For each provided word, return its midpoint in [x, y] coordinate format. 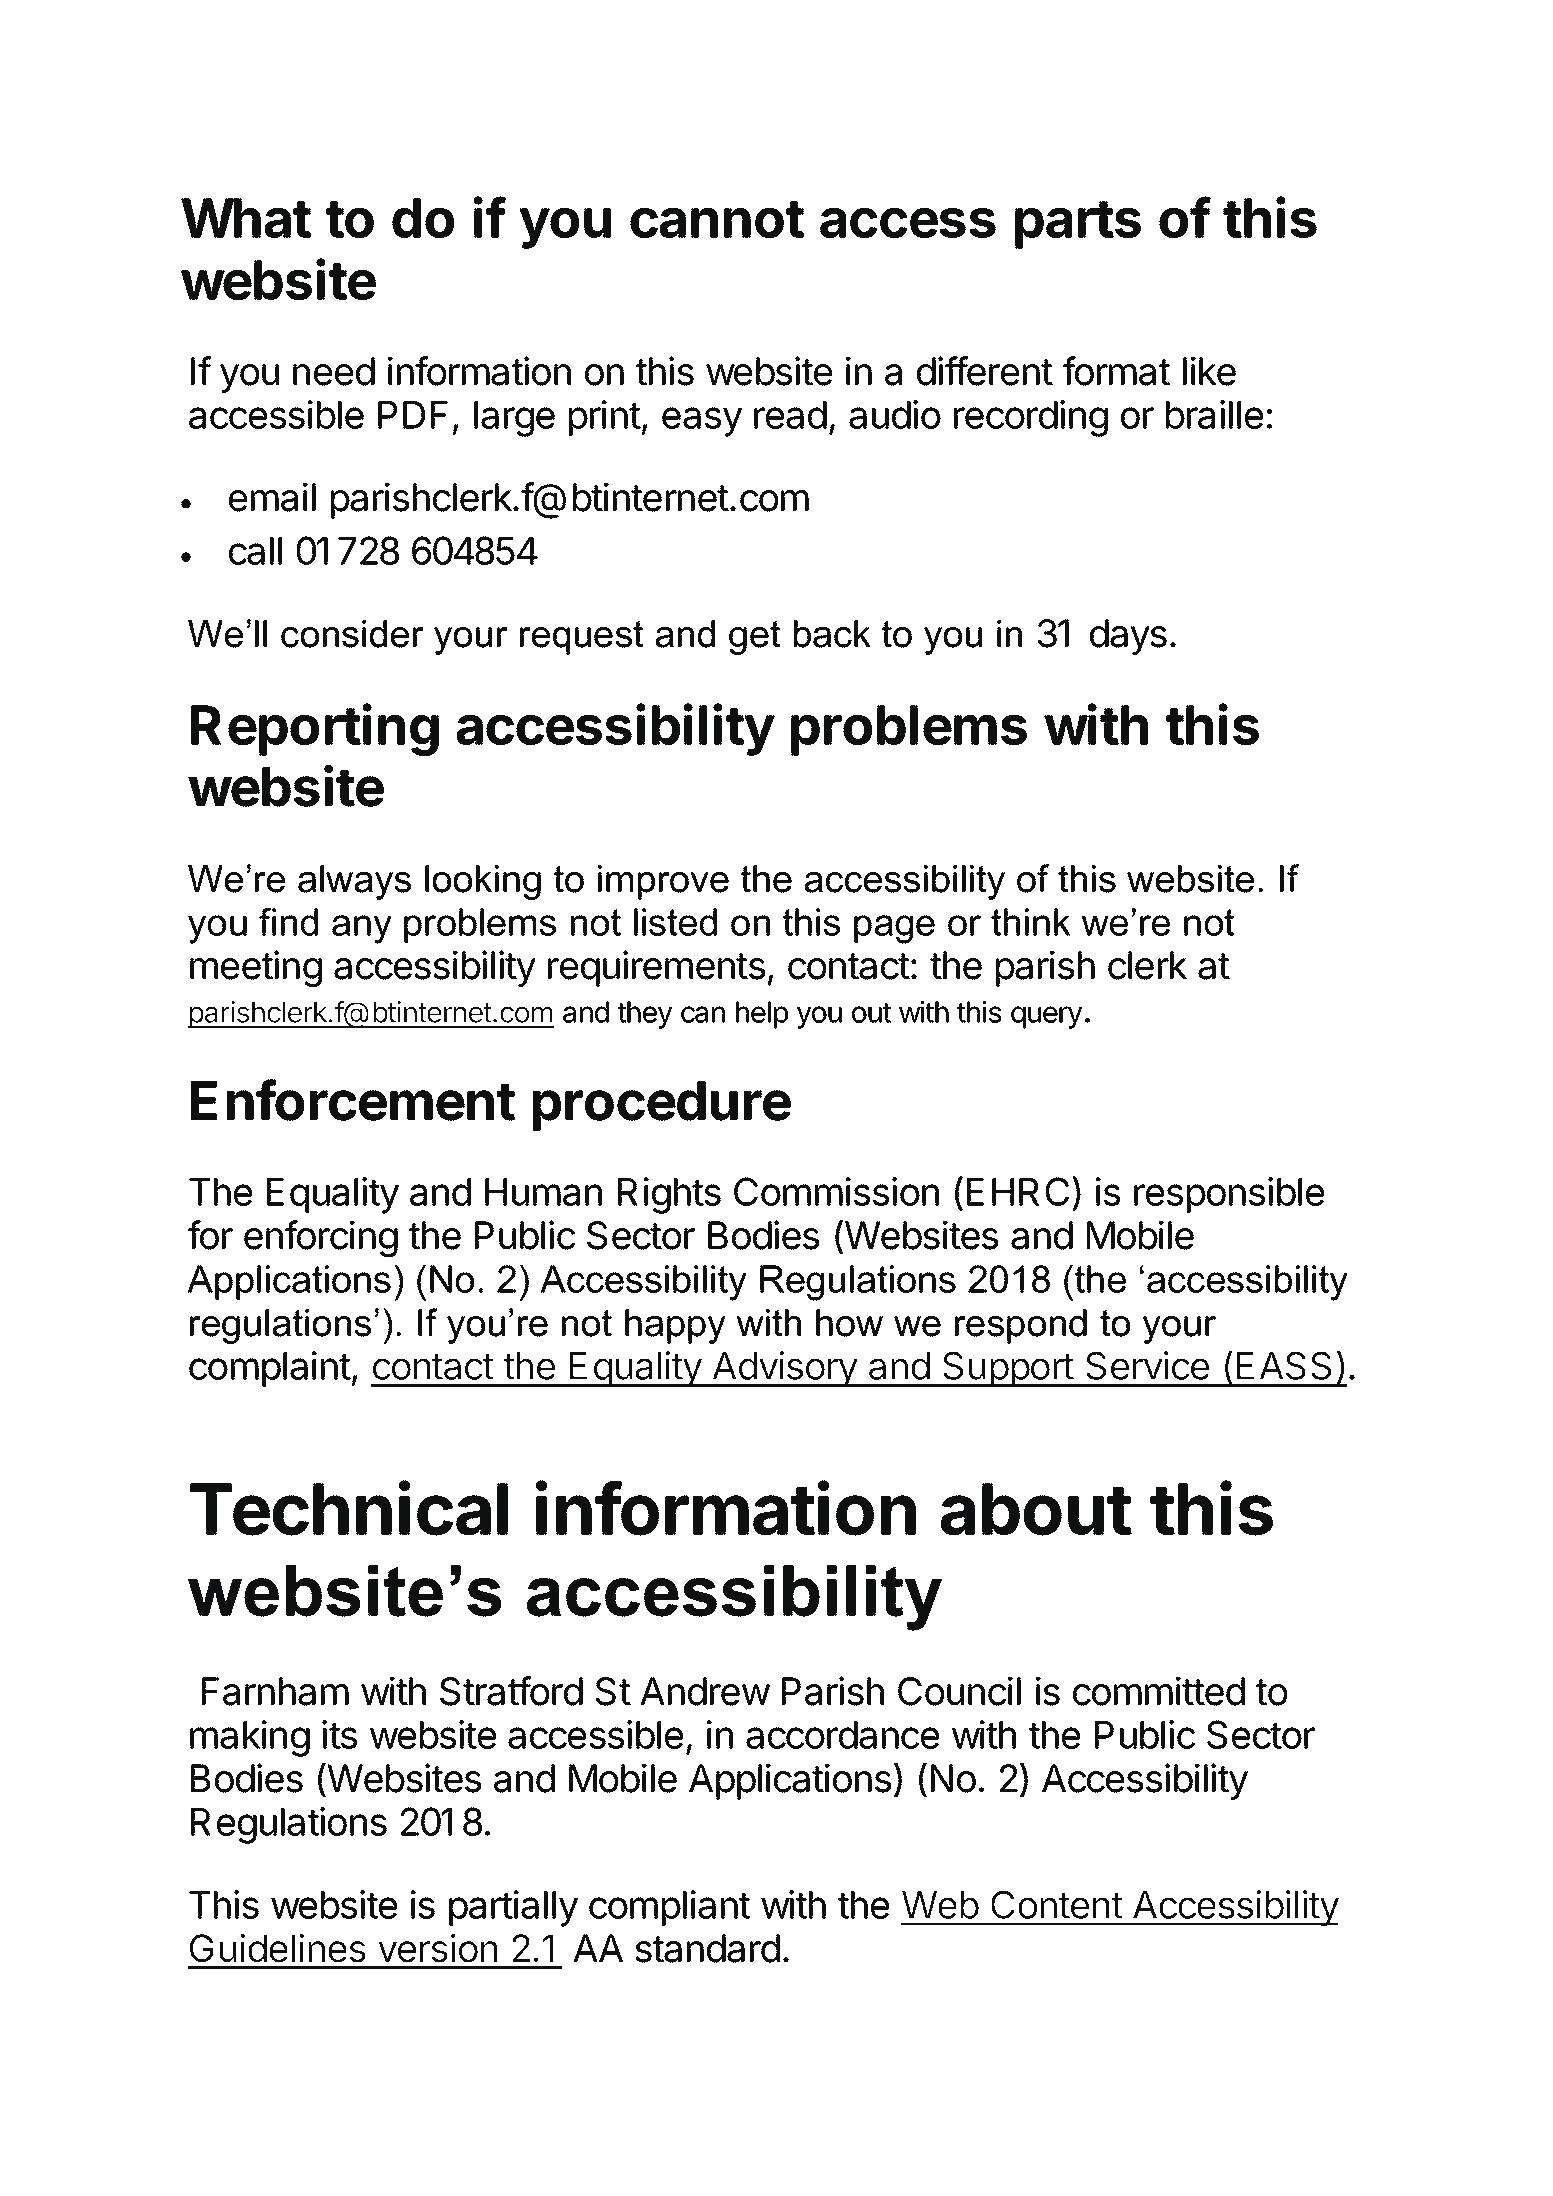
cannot [717, 219]
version [438, 1948]
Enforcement [353, 1100]
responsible [1229, 1195]
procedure [662, 1106]
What [246, 218]
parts [1078, 225]
